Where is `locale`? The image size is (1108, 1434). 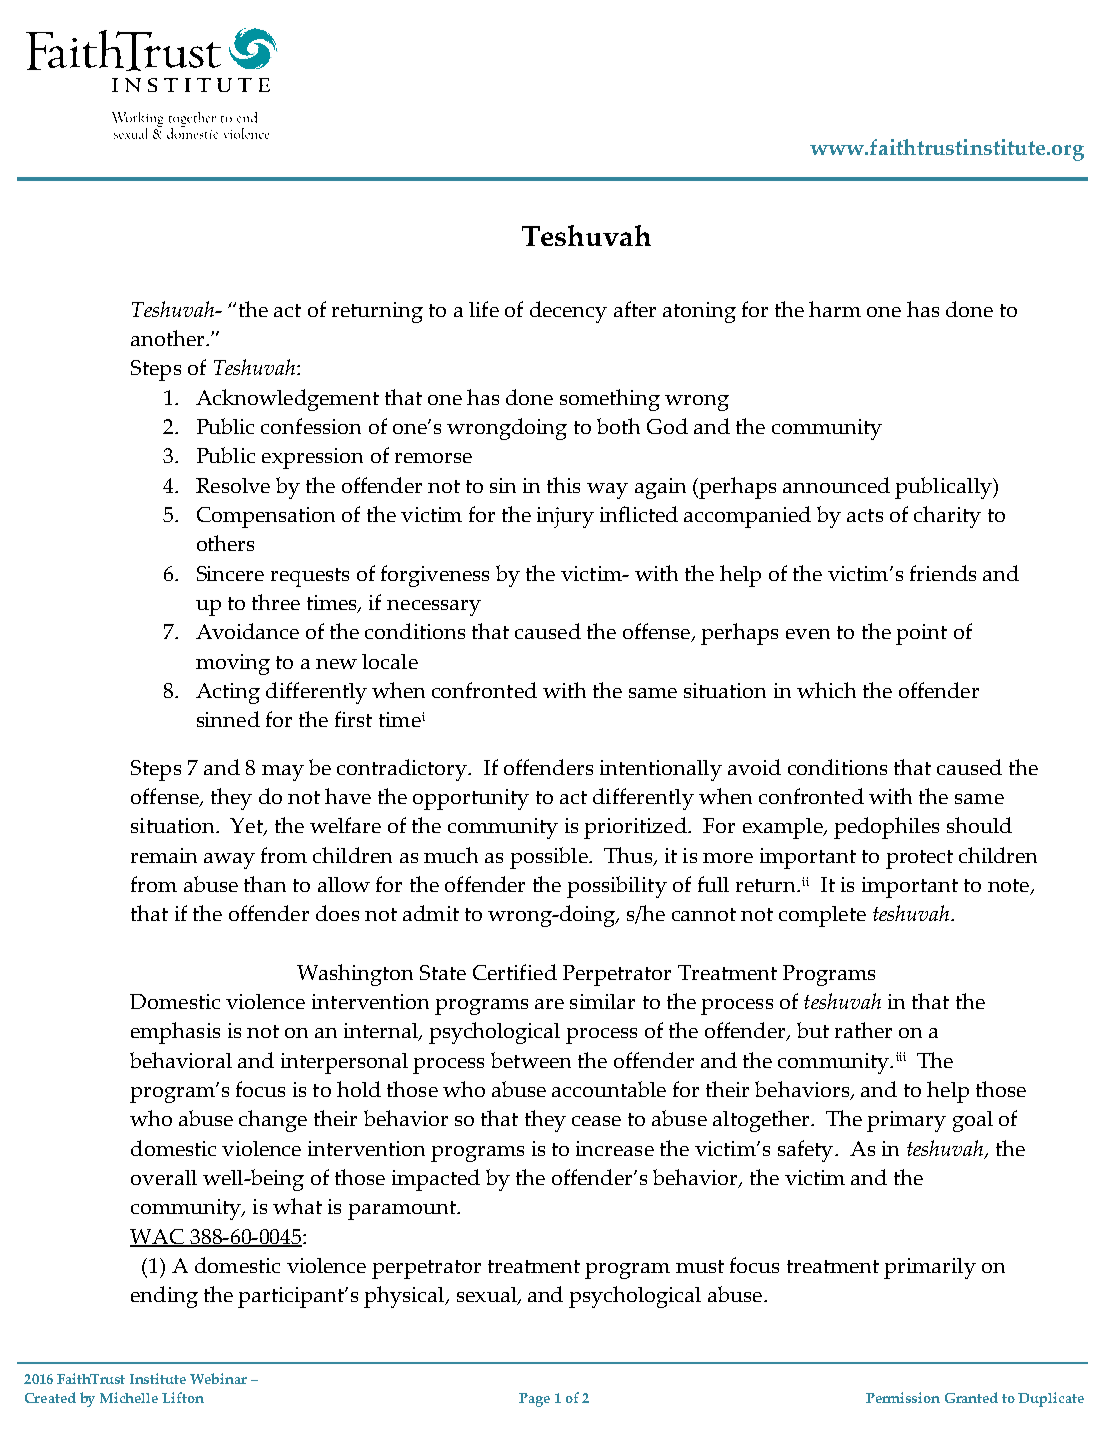 locale is located at coordinates (390, 661).
